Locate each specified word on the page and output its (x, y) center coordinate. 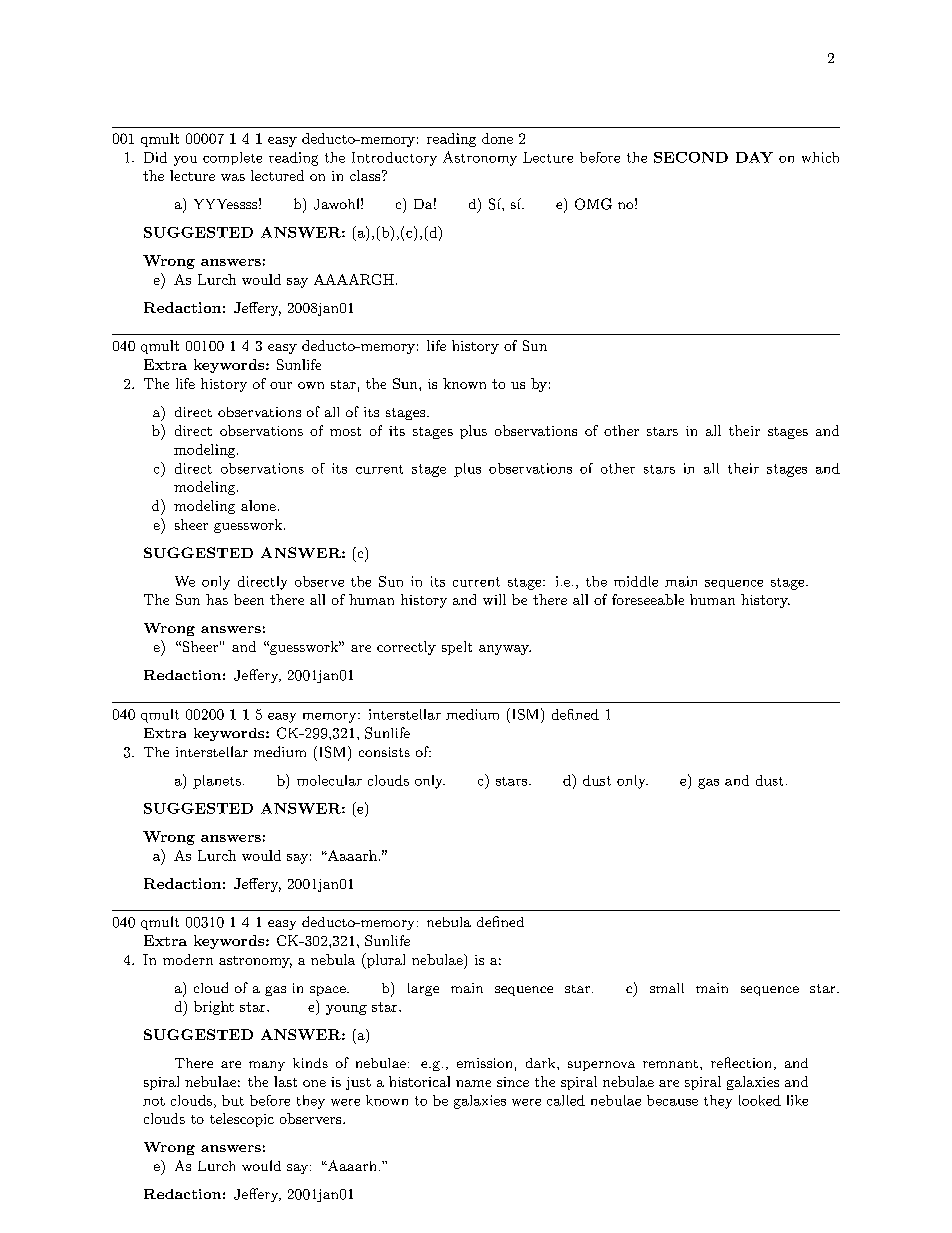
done (497, 138)
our (281, 385)
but (233, 1100)
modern (188, 959)
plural (385, 961)
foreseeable (648, 599)
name (473, 1083)
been (249, 599)
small (667, 988)
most (345, 431)
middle (636, 581)
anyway (505, 650)
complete (232, 158)
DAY (754, 157)
